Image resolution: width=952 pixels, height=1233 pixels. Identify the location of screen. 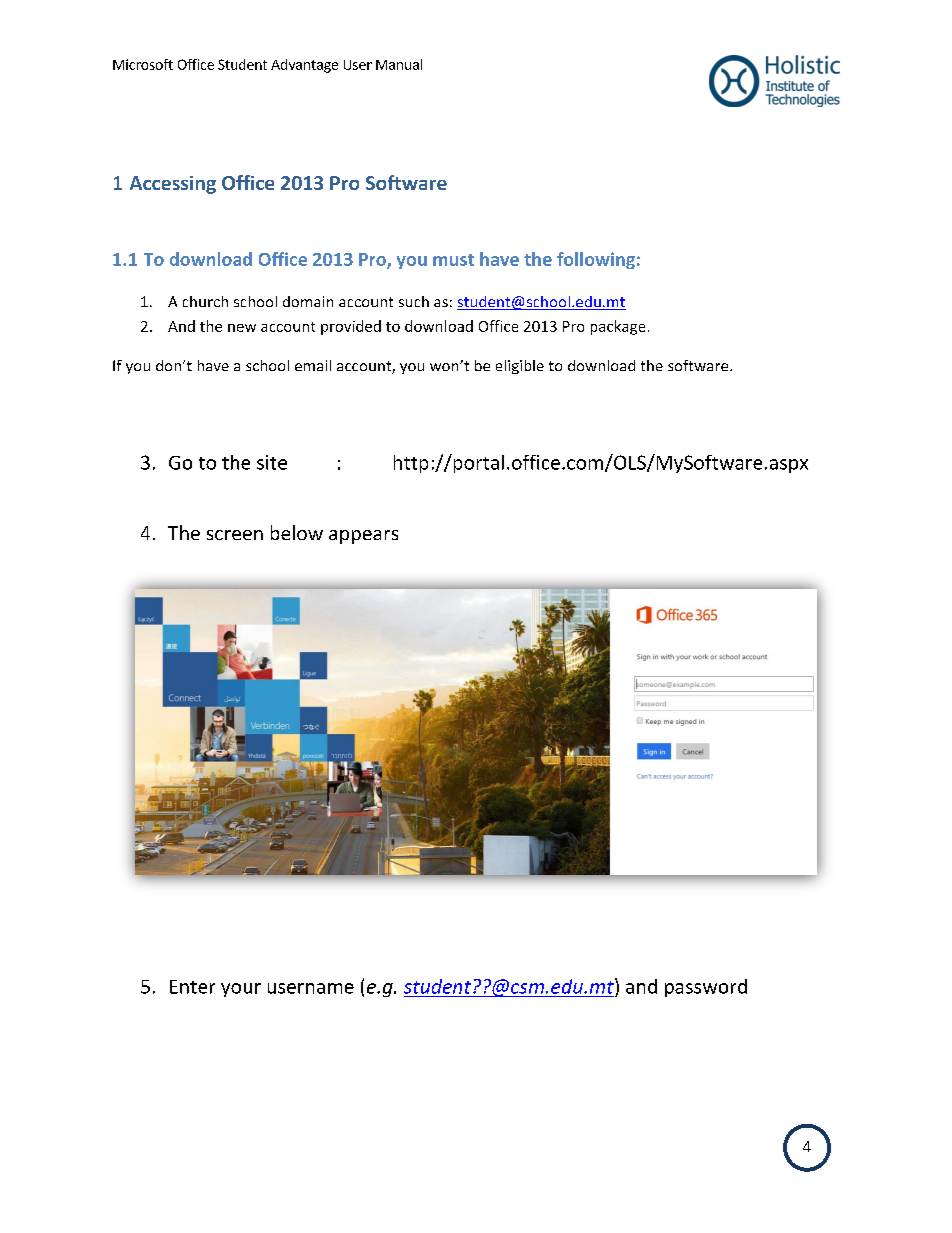
(235, 535).
